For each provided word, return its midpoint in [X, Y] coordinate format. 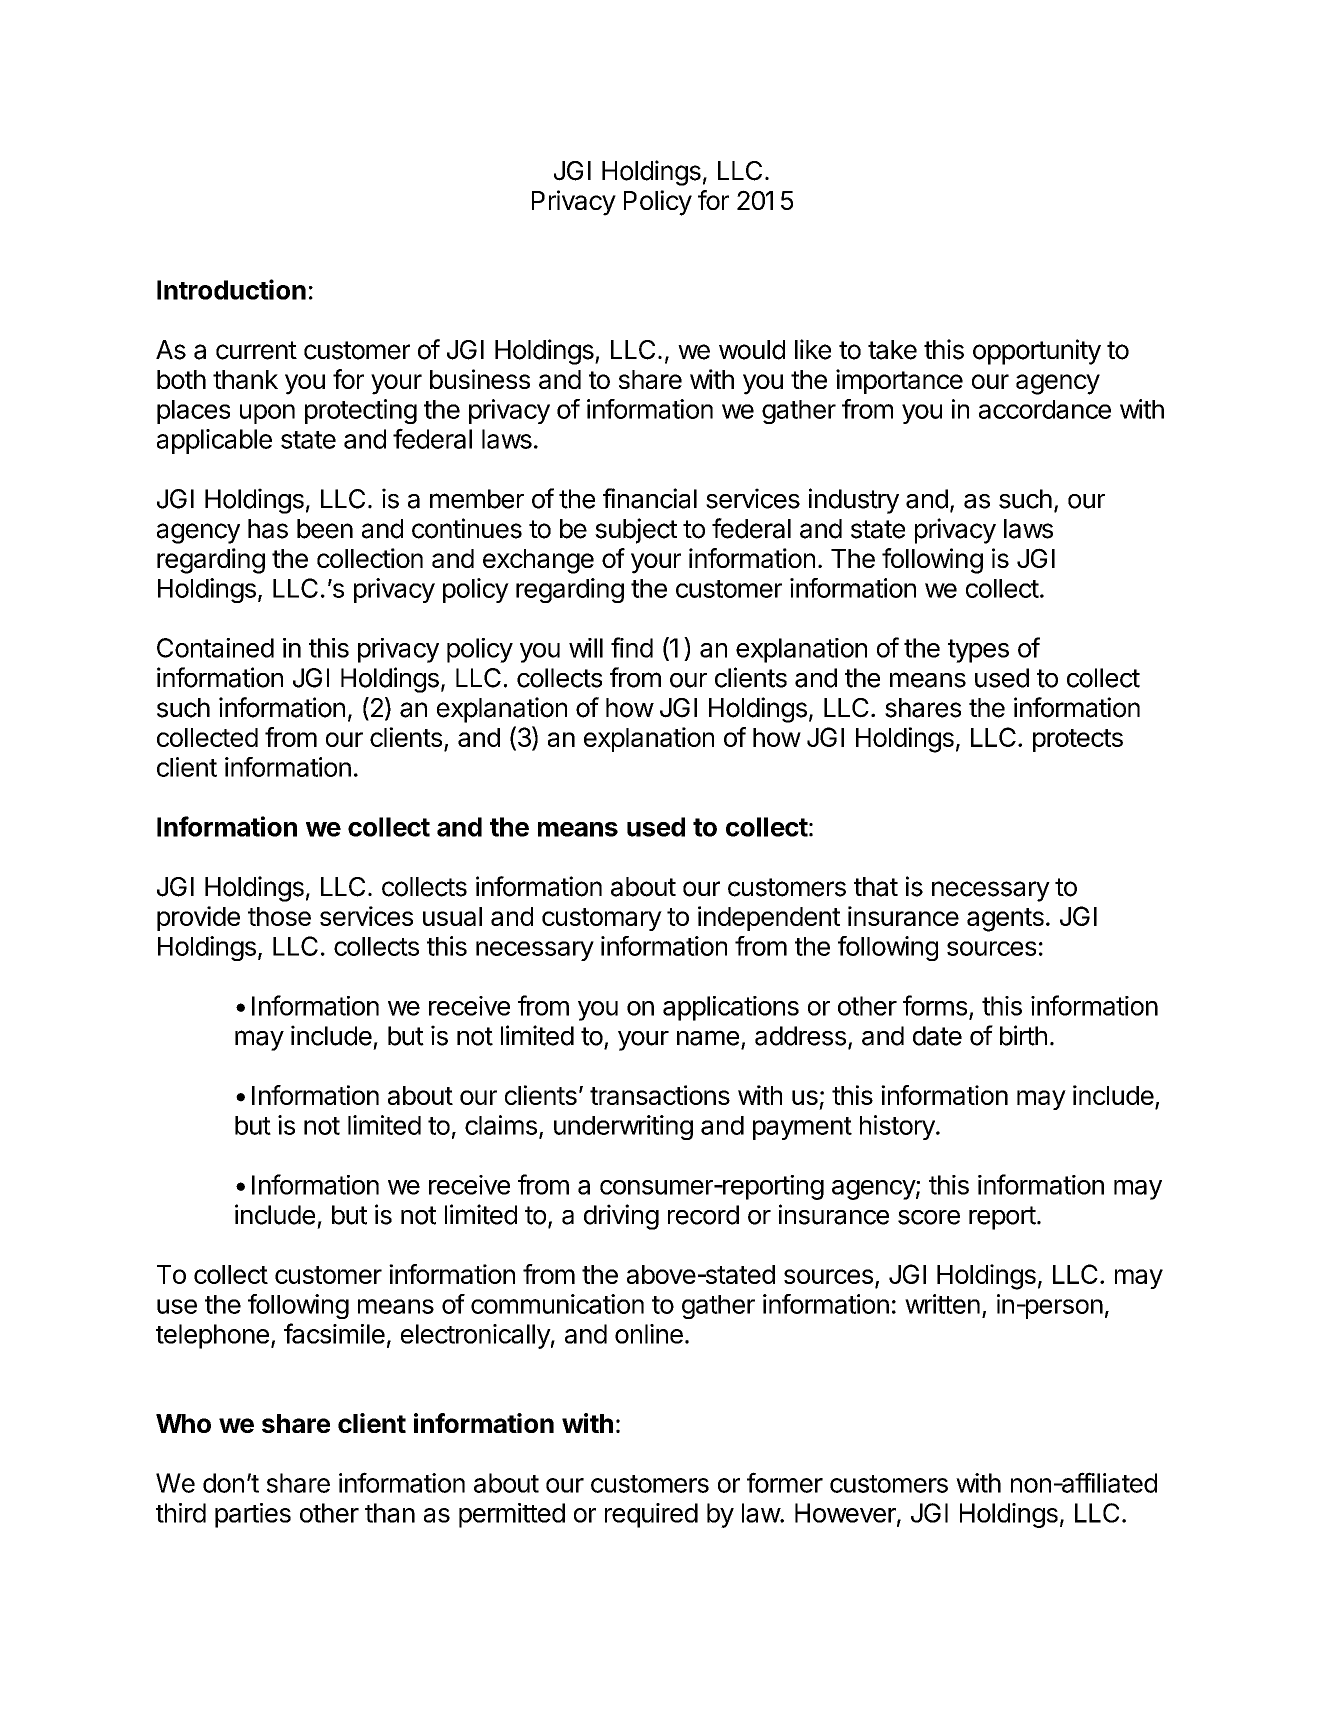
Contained [215, 648]
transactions [660, 1095]
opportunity [1037, 352]
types [978, 651]
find [632, 647]
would [752, 350]
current [256, 350]
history [898, 1127]
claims [501, 1125]
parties [253, 1515]
